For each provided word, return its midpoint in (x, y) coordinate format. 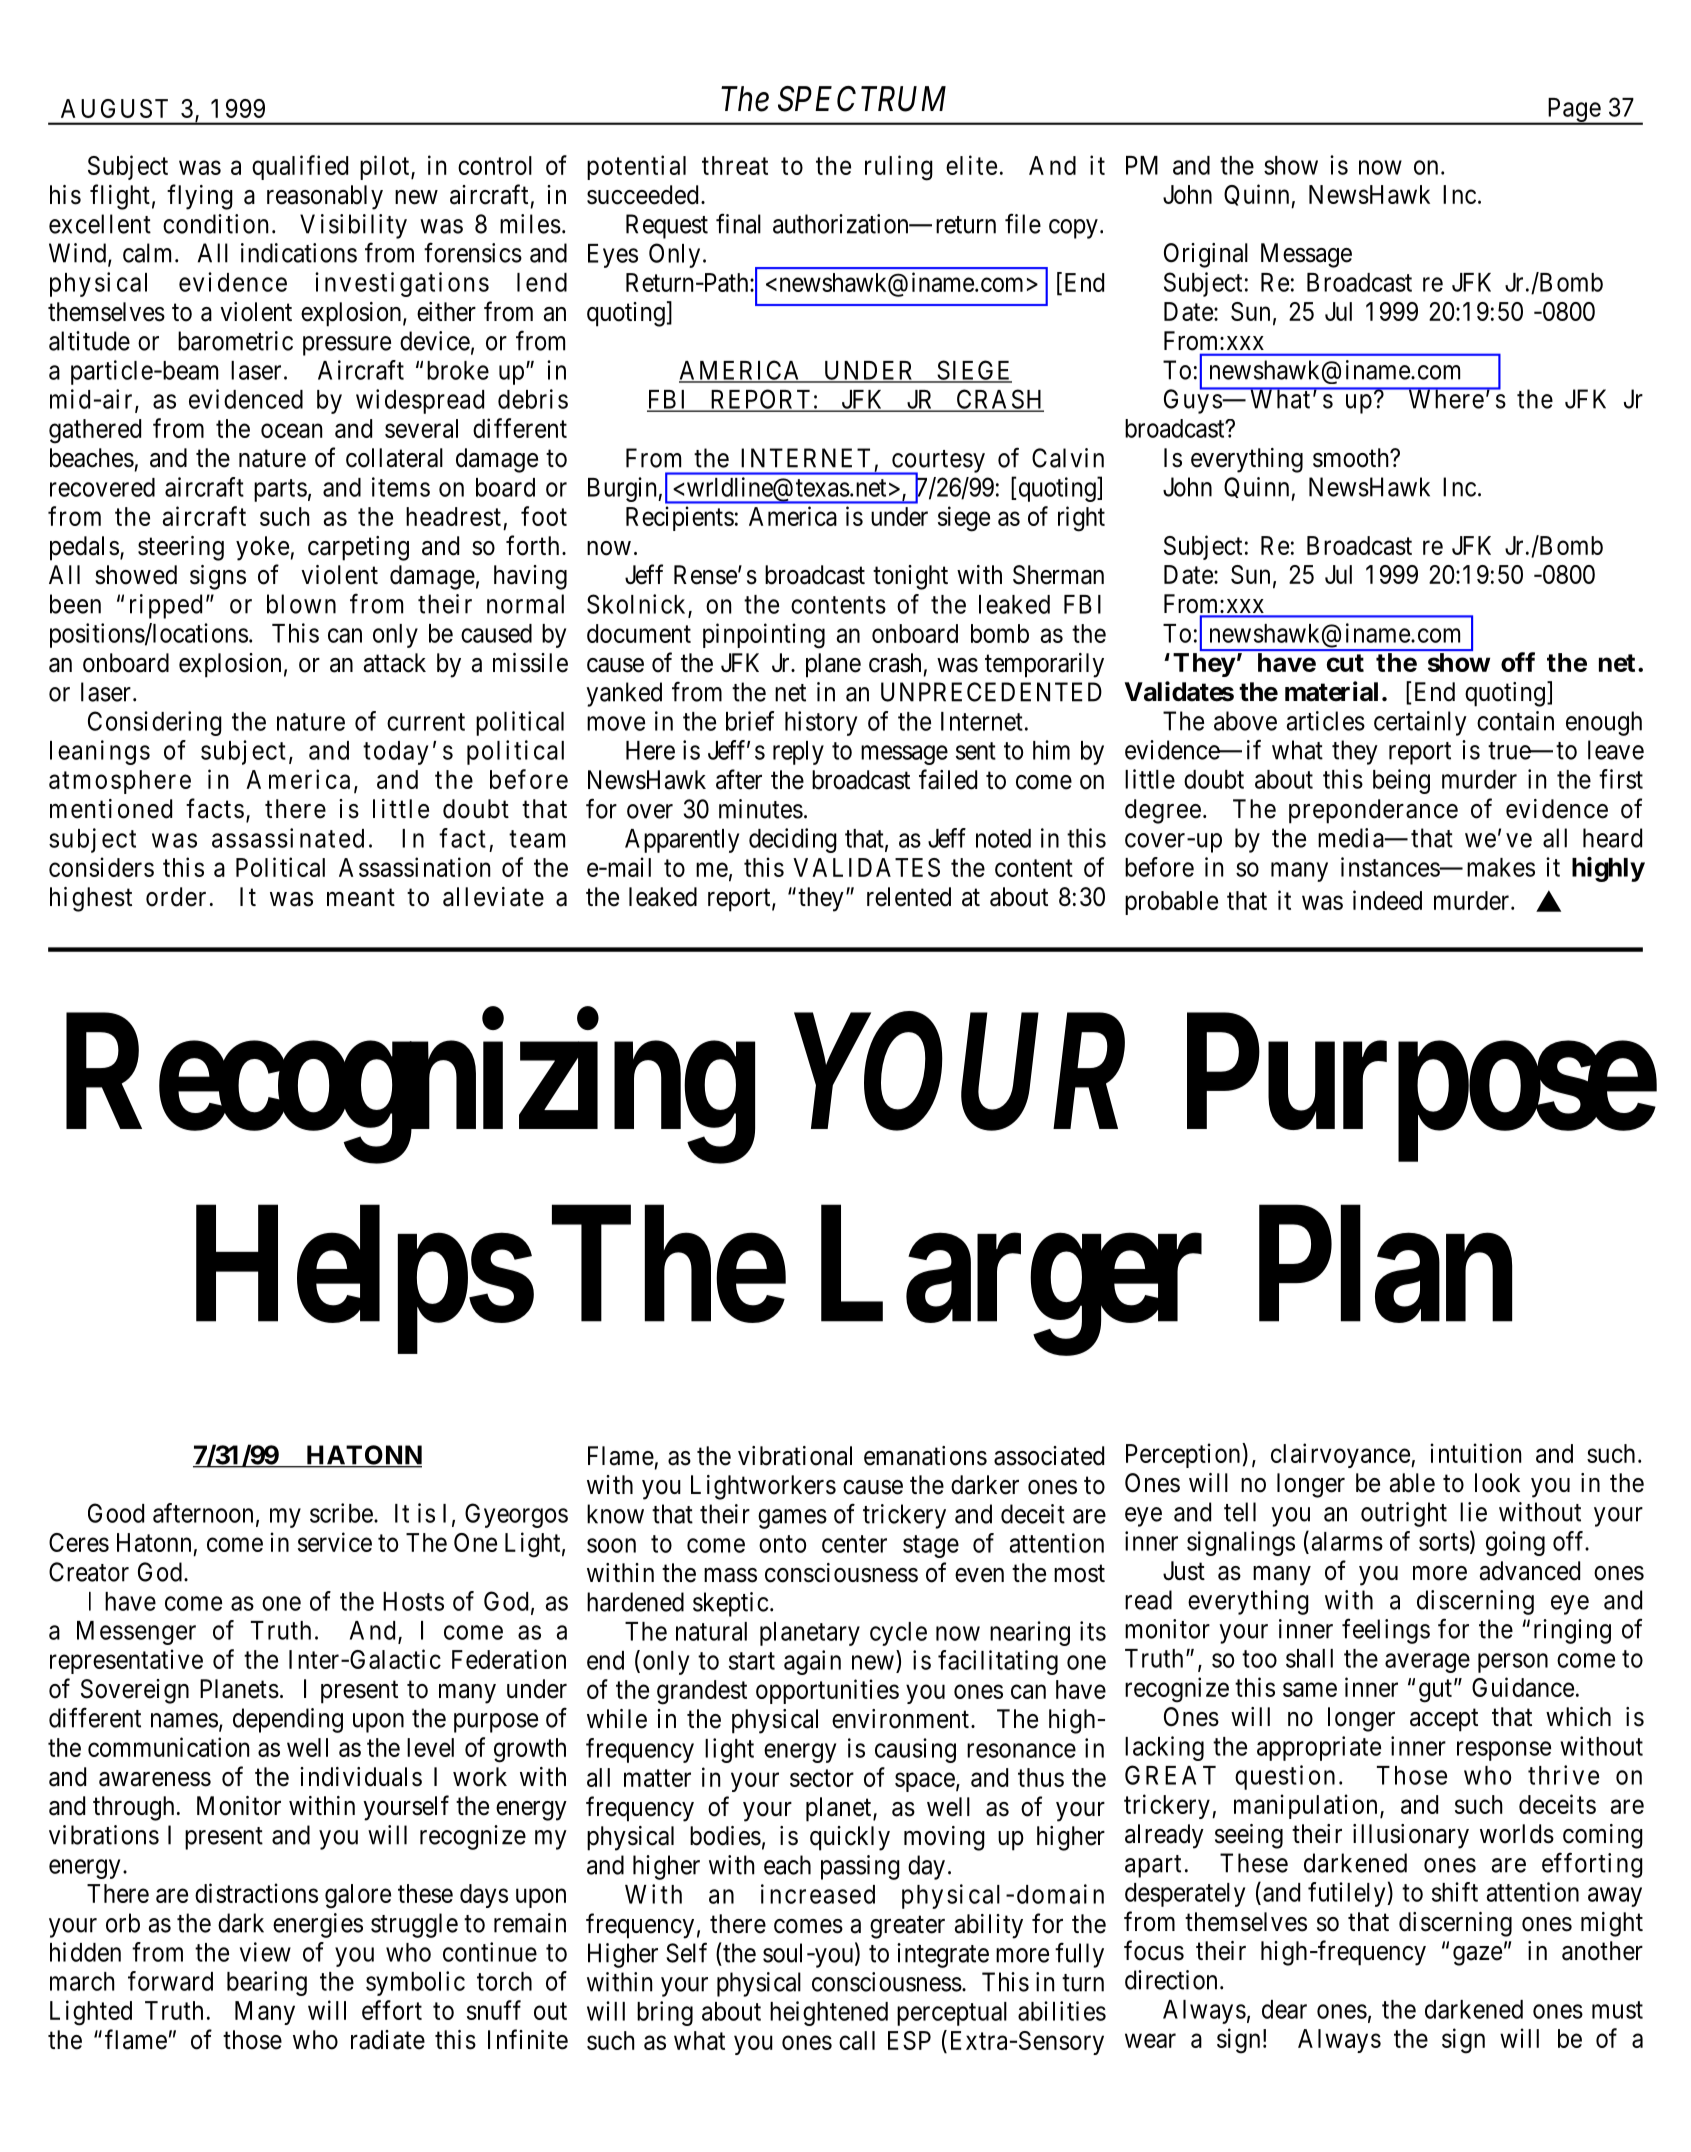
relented (909, 897)
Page (1573, 111)
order (176, 897)
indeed (1387, 900)
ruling (899, 168)
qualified (300, 167)
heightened (829, 2013)
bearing (267, 1983)
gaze (1477, 1956)
